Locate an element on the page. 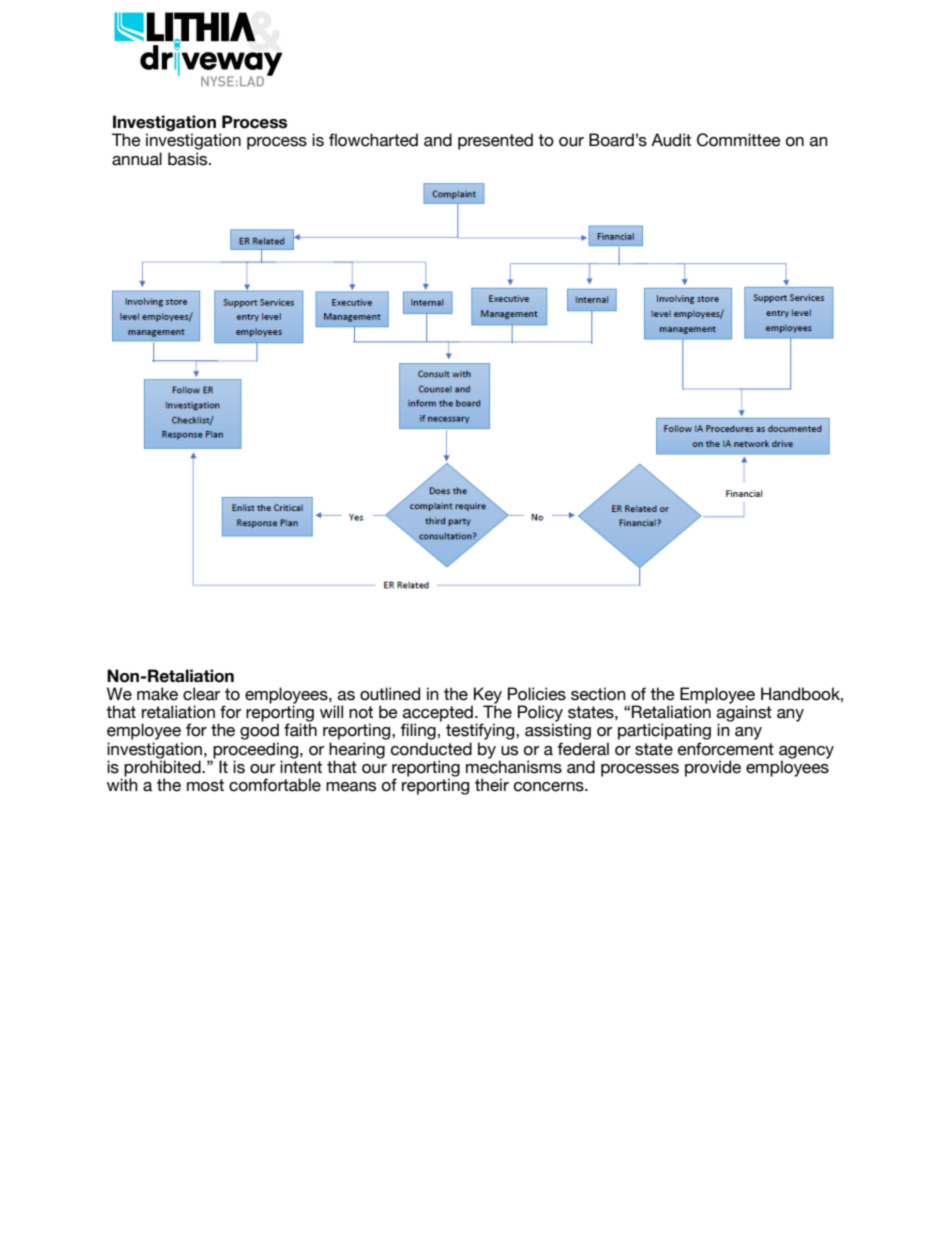 The image size is (952, 1233). Committee is located at coordinates (739, 140).
